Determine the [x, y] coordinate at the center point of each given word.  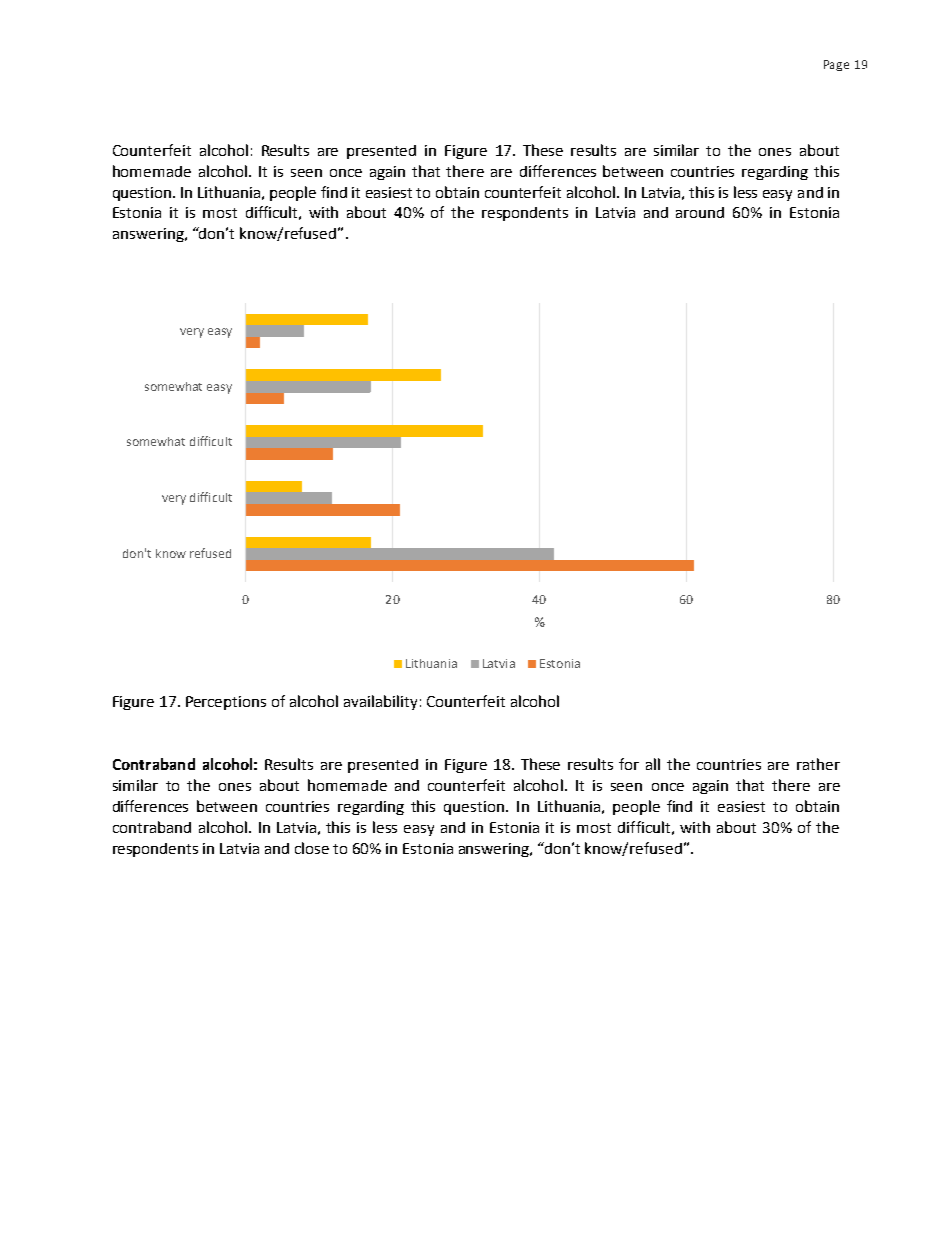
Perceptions [226, 703]
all [653, 764]
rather [818, 764]
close [312, 848]
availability [380, 702]
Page [836, 65]
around [700, 212]
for [629, 764]
